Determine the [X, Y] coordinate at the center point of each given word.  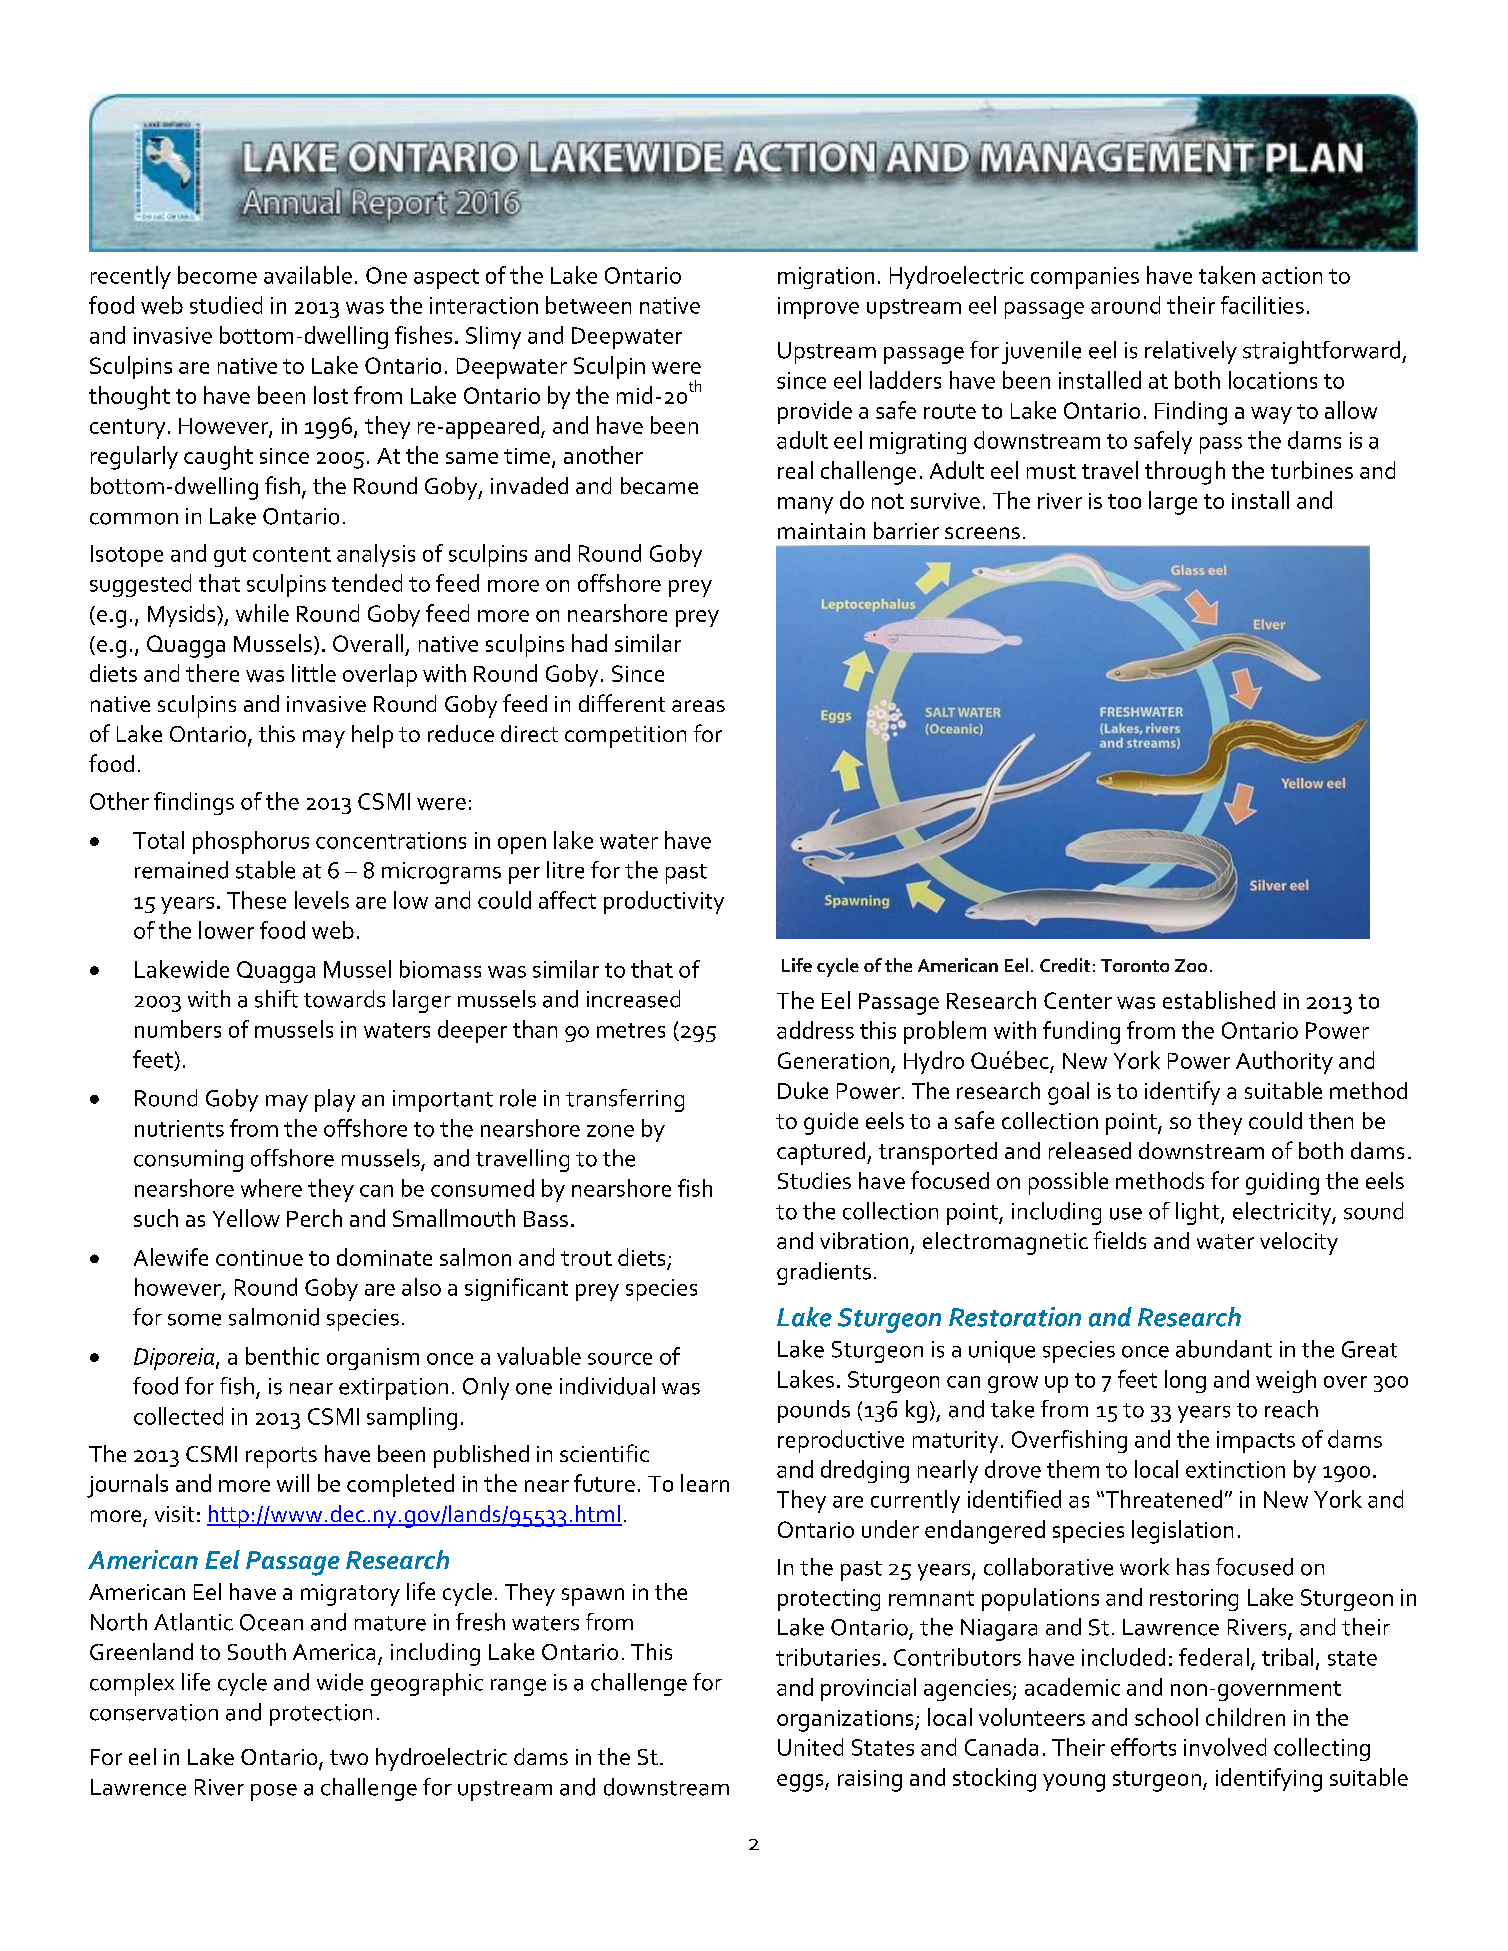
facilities [1262, 305]
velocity [1299, 1243]
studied [226, 305]
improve [818, 308]
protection [321, 1715]
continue [259, 1258]
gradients [824, 1273]
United [810, 1747]
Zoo [1191, 965]
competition [625, 737]
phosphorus [251, 842]
